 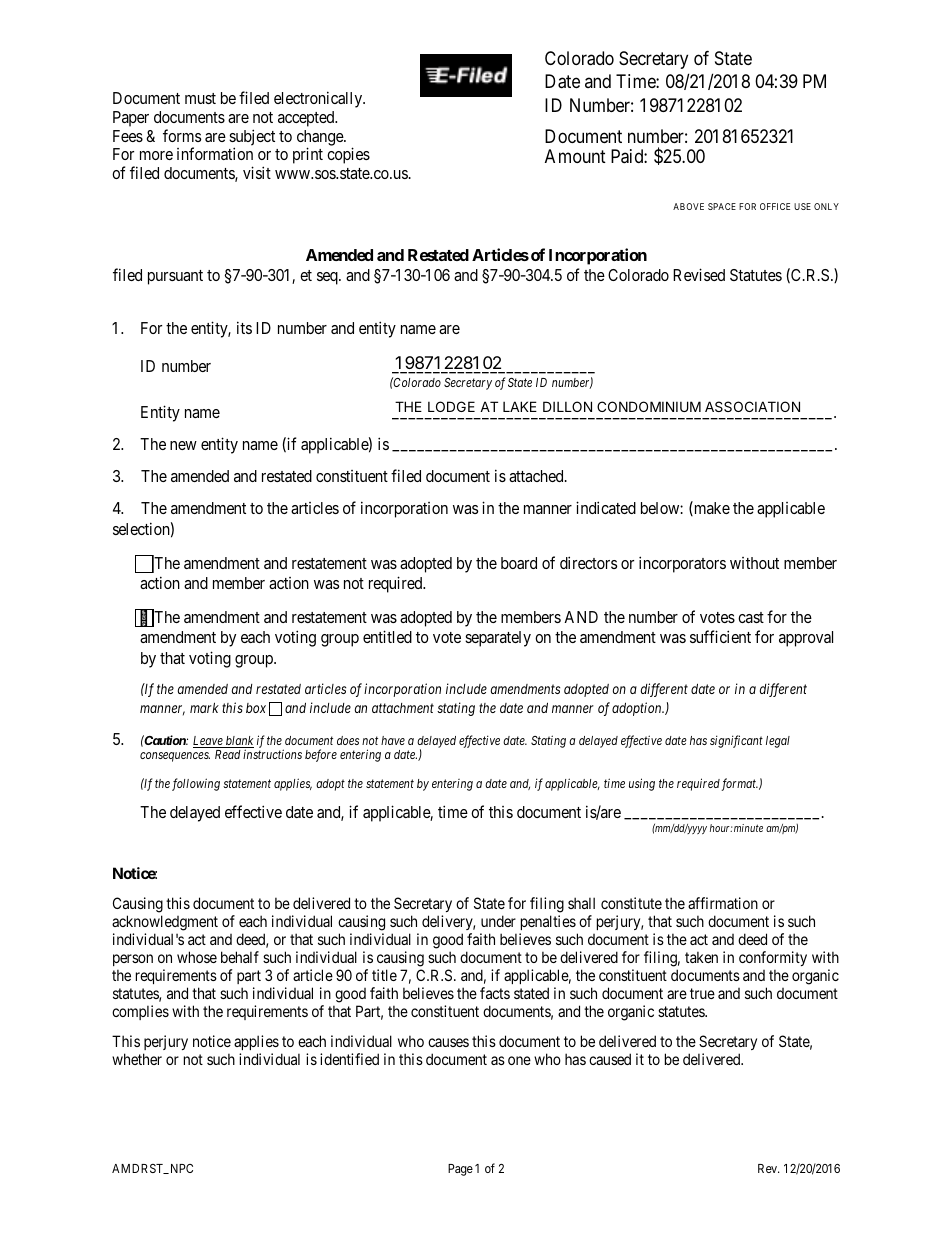 I want to click on Amount, so click(x=575, y=156).
